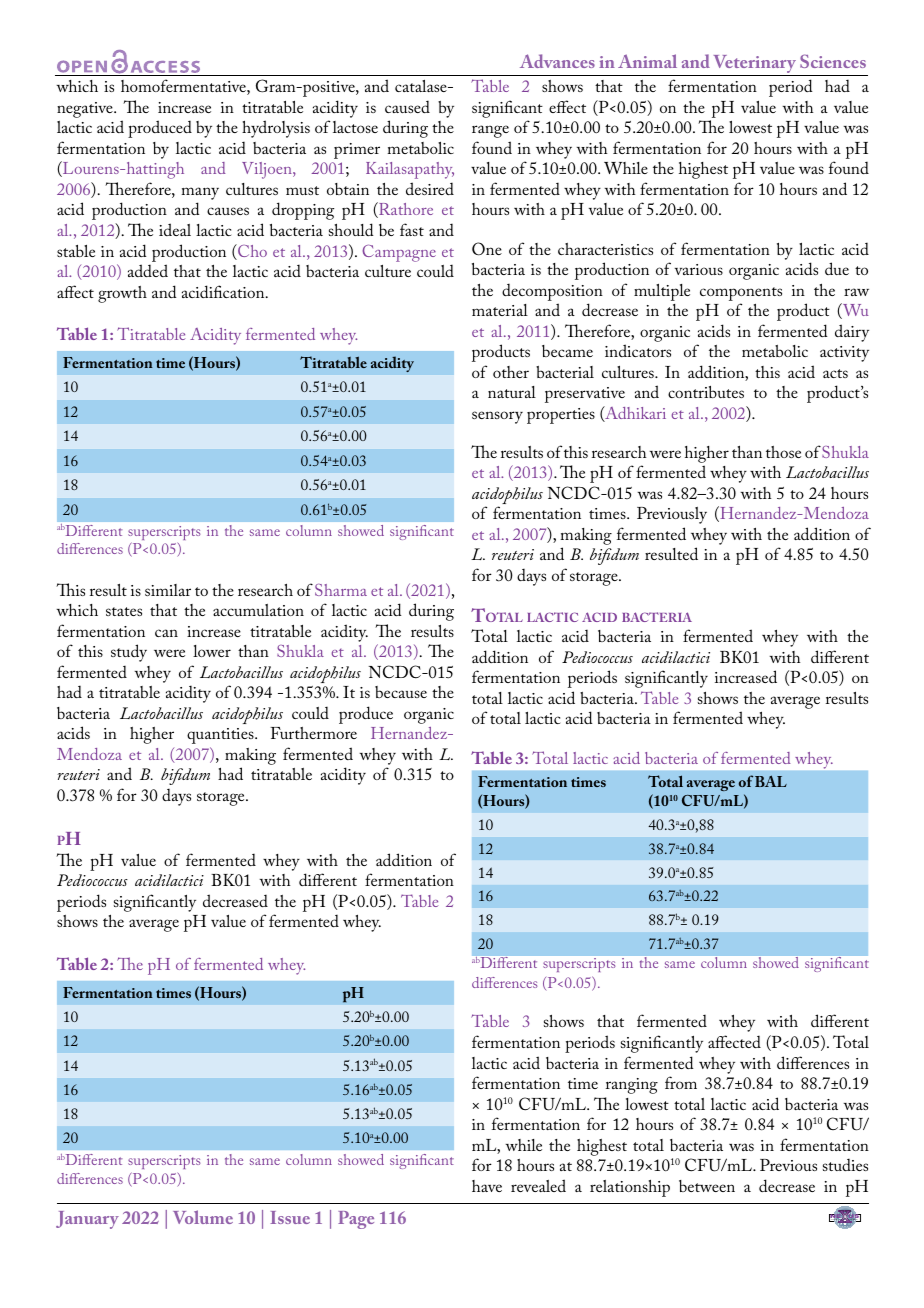 The image size is (924, 1308). I want to click on between, so click(707, 1186).
